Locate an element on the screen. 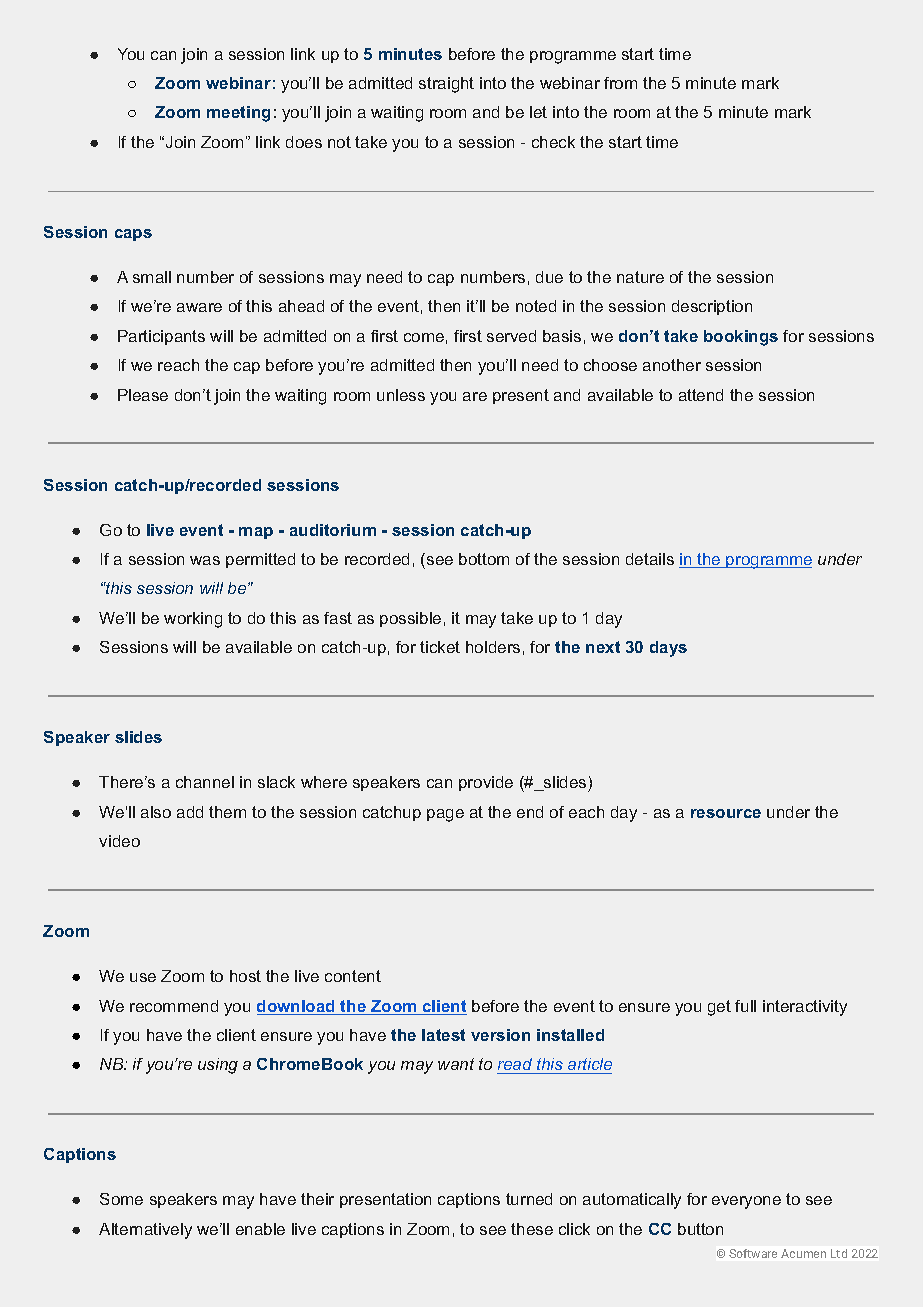  working is located at coordinates (193, 620).
